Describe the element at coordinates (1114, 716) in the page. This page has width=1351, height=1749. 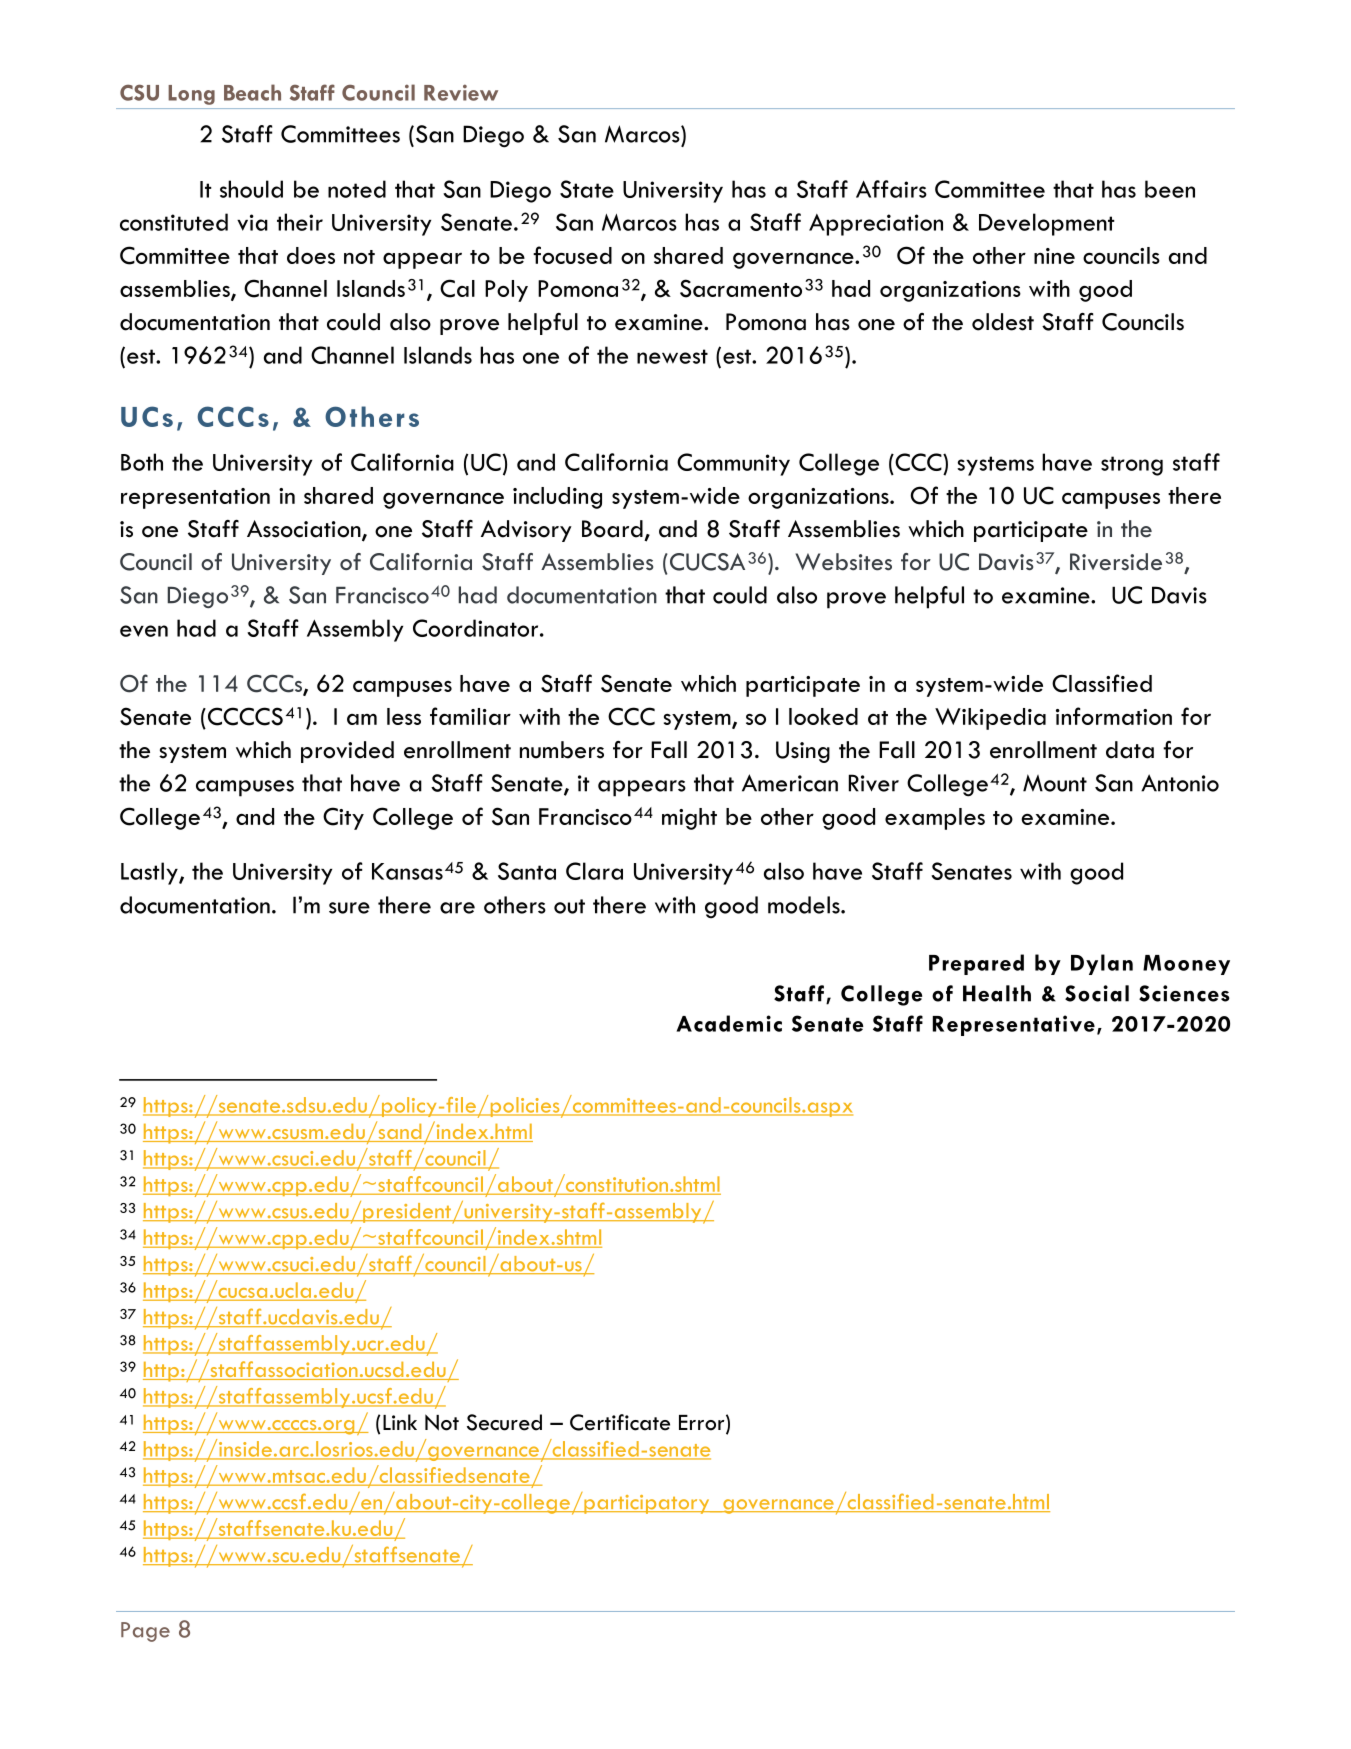
I see `information` at that location.
